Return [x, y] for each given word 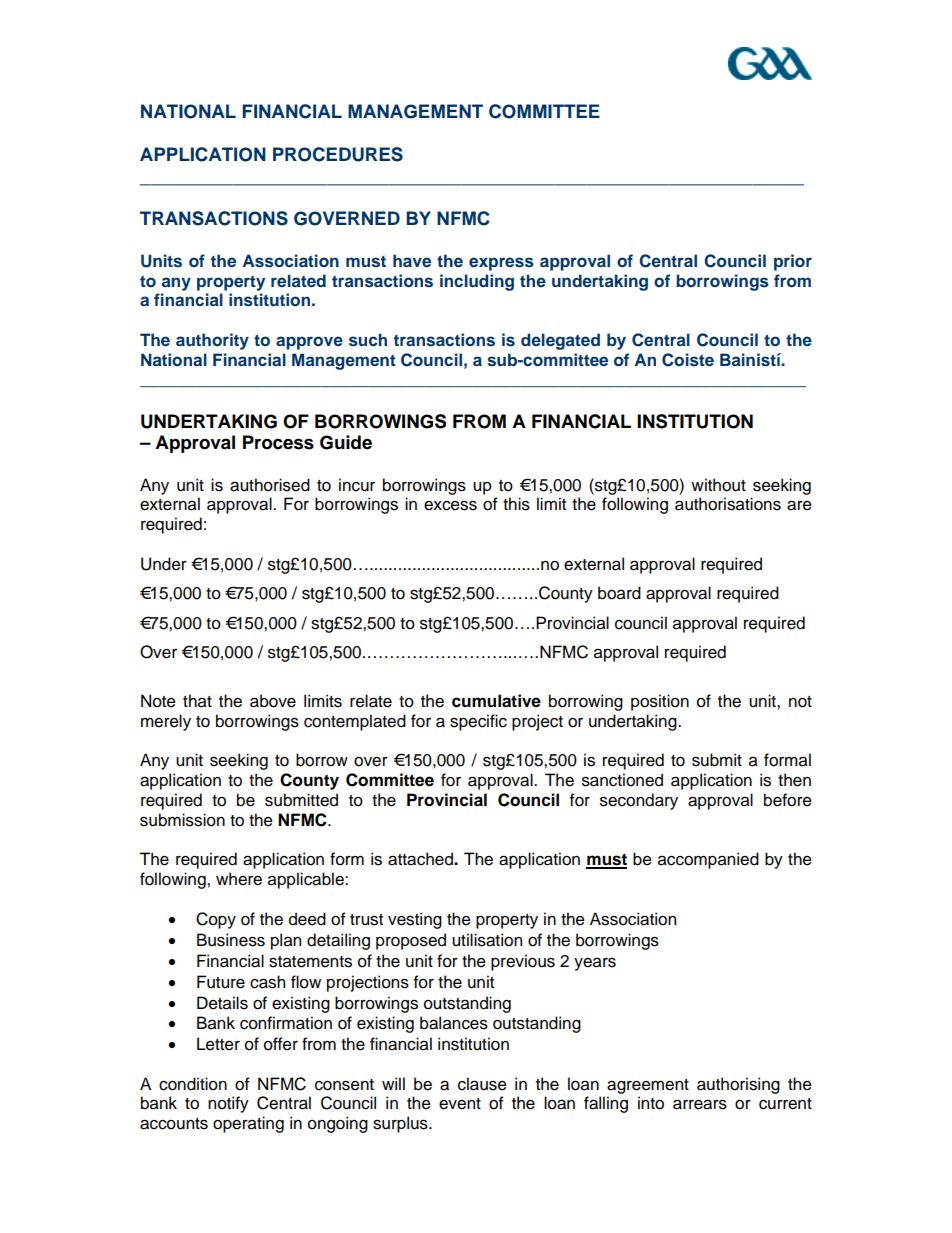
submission [182, 820]
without [718, 485]
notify [228, 1104]
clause [482, 1084]
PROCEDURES [338, 154]
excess [450, 505]
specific [478, 722]
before [788, 800]
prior [793, 262]
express [501, 264]
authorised [270, 485]
